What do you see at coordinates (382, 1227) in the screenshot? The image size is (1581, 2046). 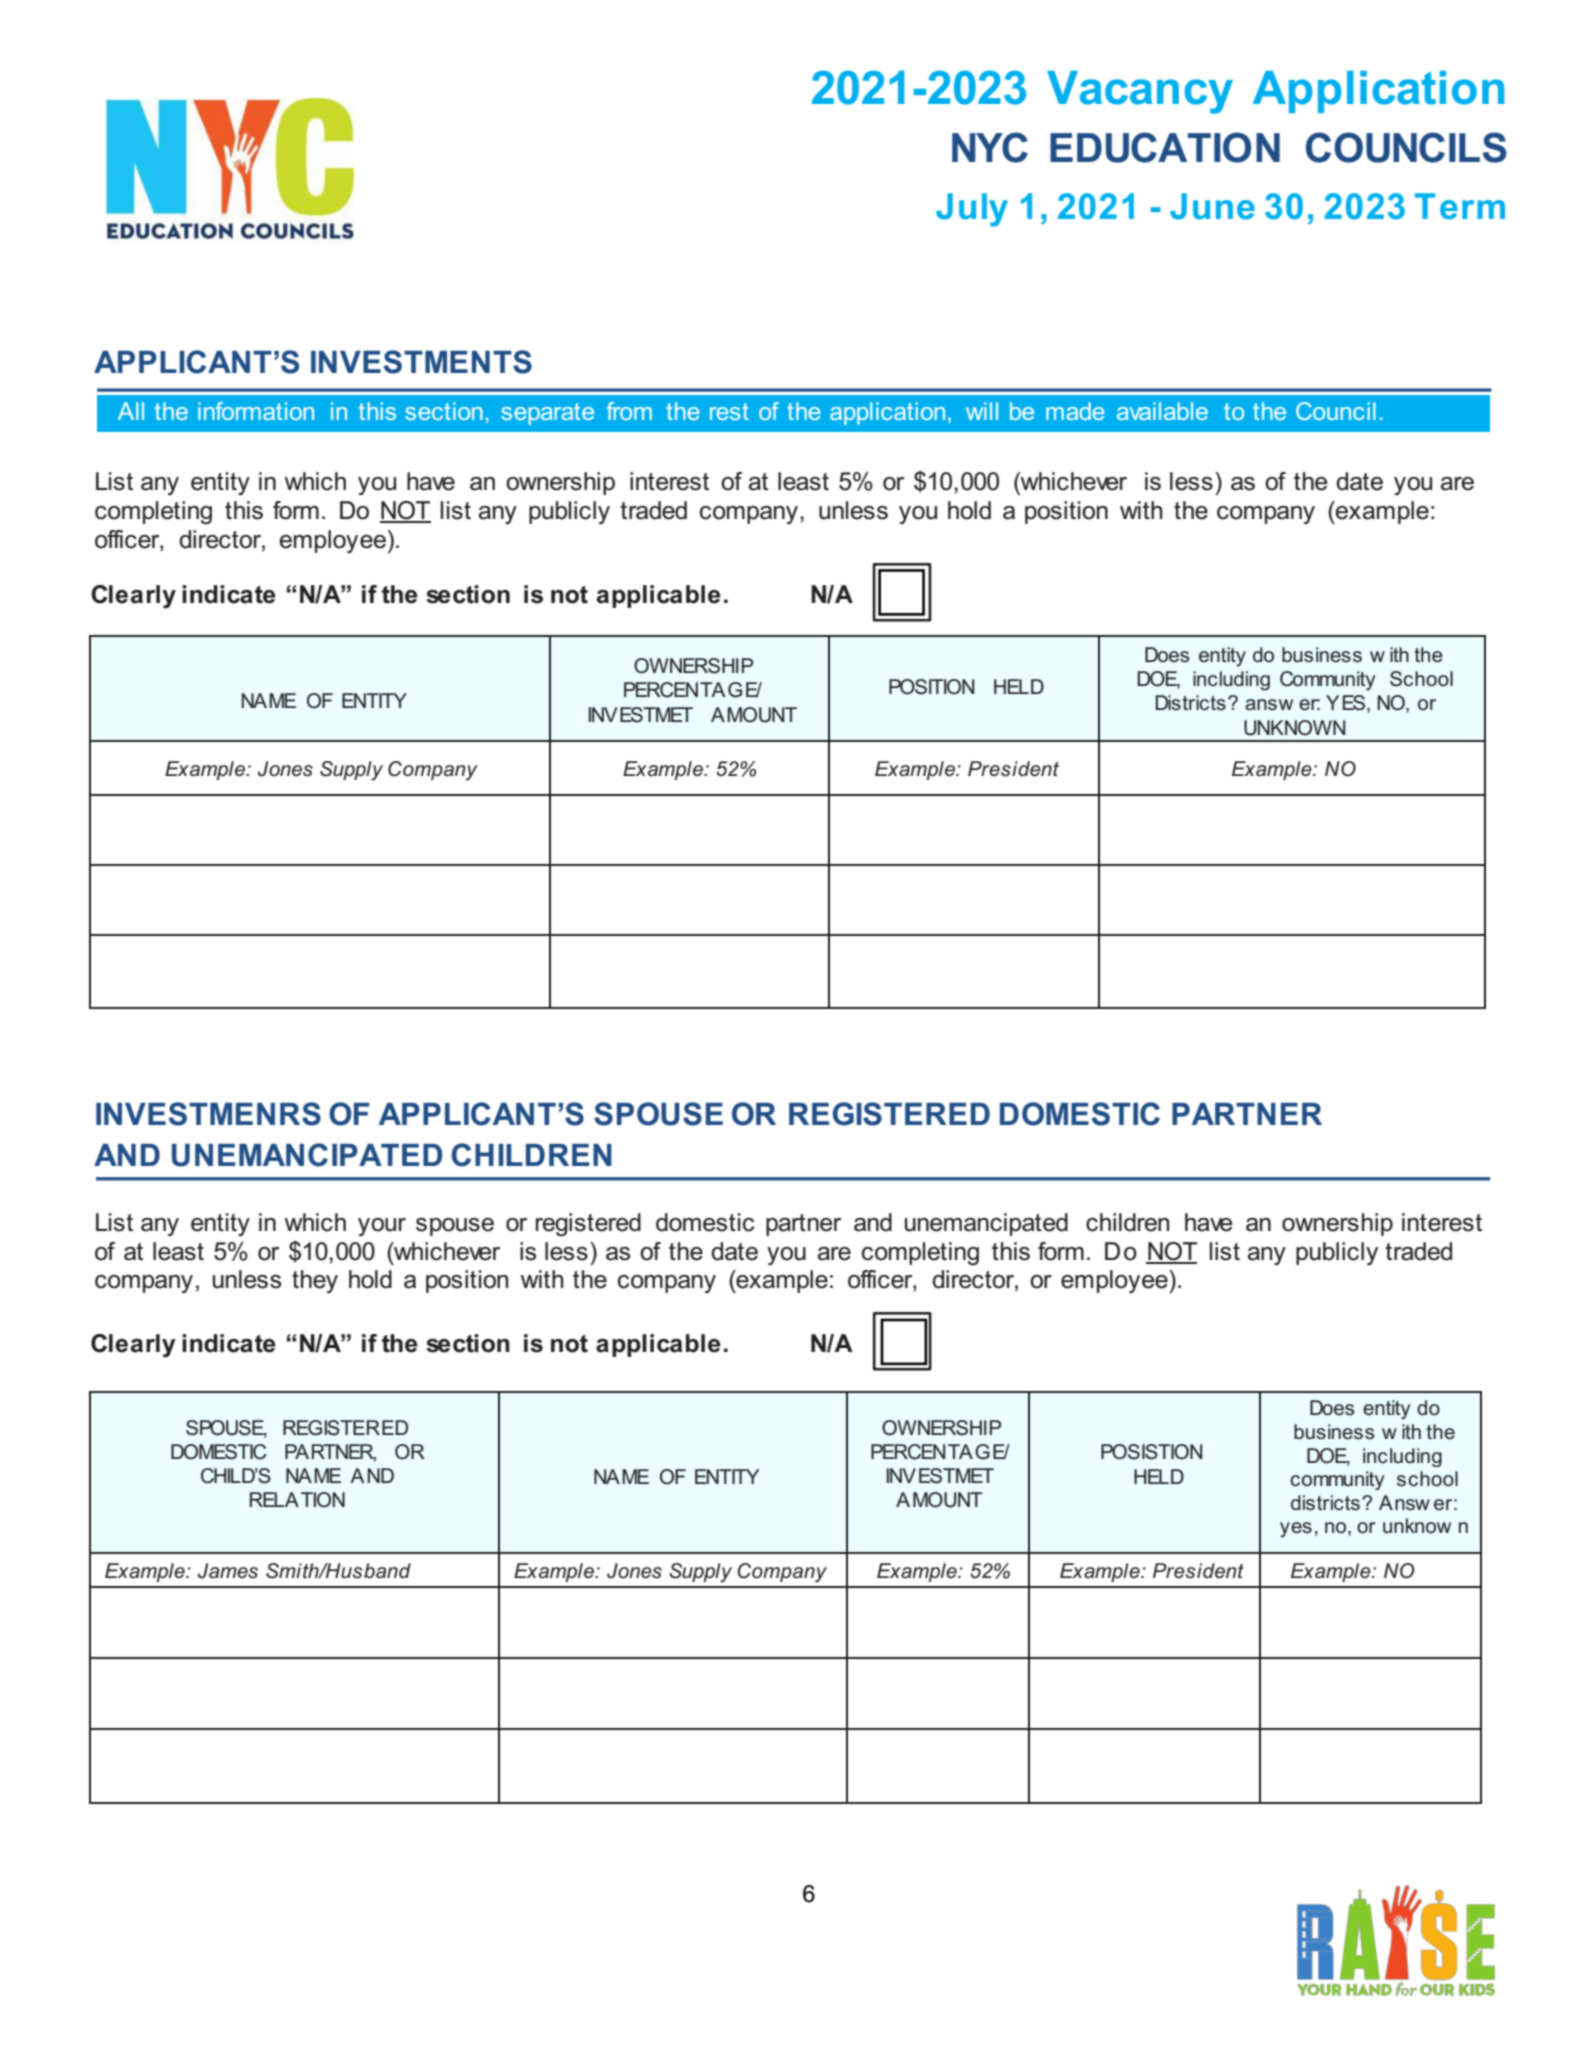 I see `your` at bounding box center [382, 1227].
